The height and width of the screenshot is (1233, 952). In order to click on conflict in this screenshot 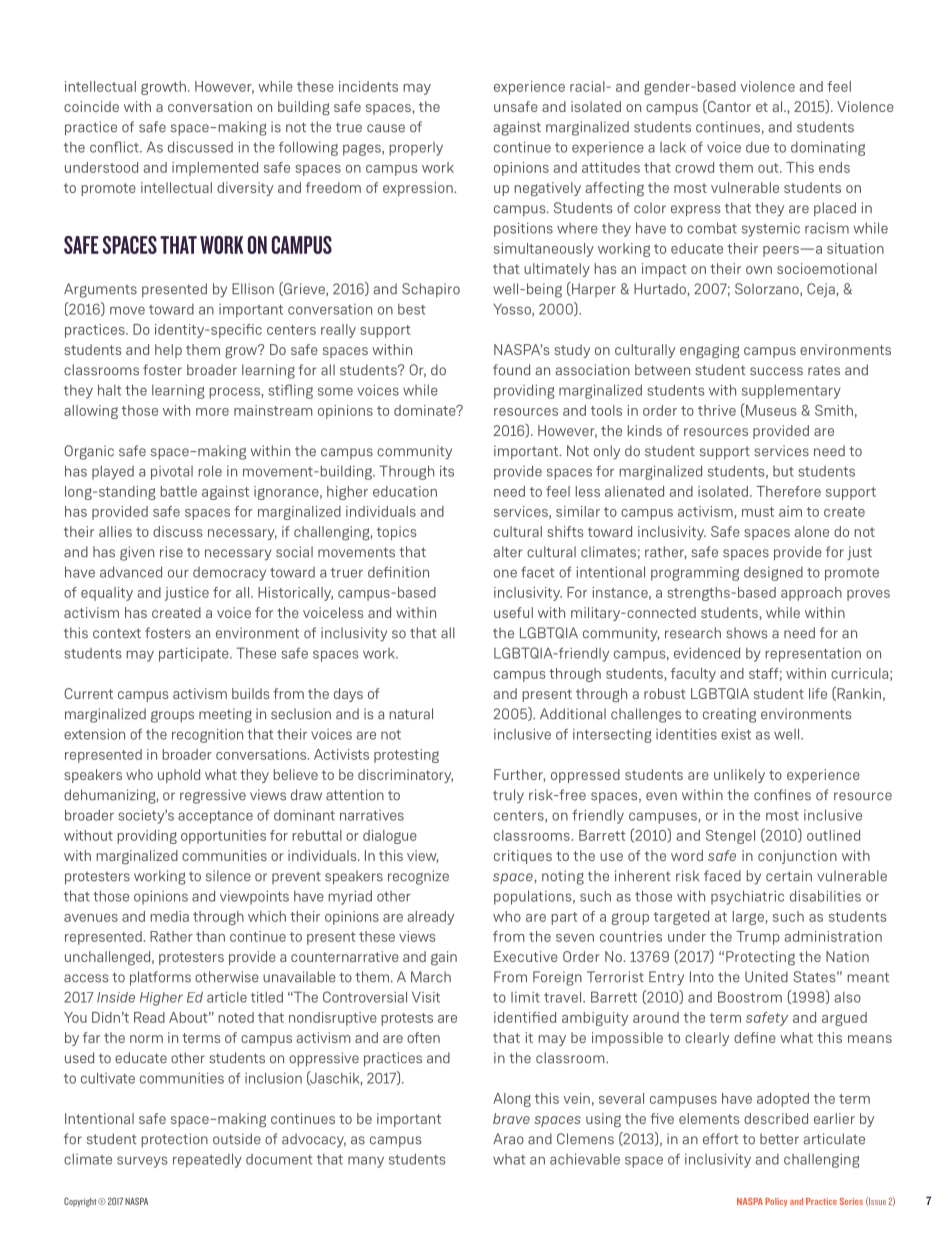, I will do `click(115, 147)`.
